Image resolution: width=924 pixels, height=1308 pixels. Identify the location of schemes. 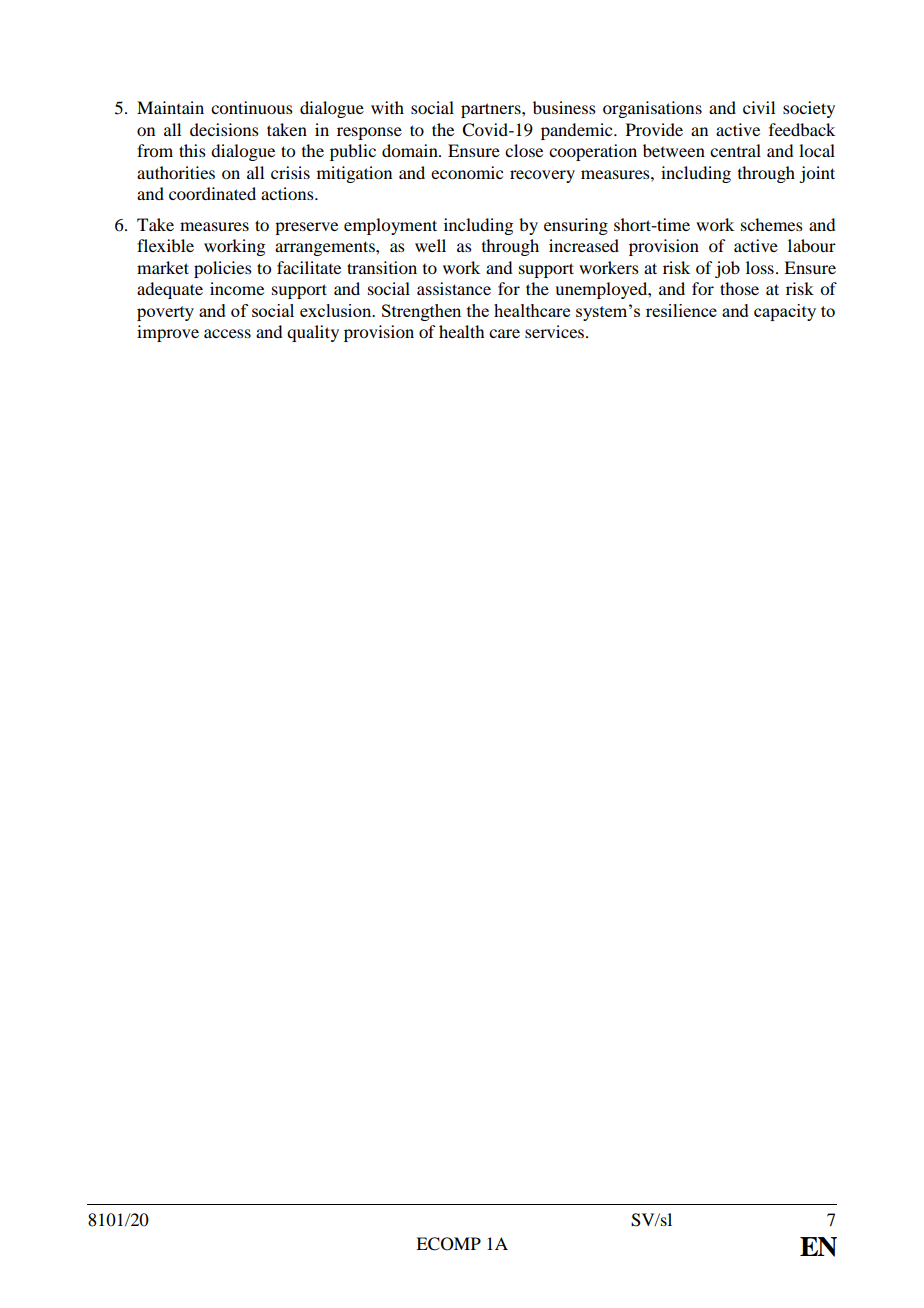
(772, 224).
